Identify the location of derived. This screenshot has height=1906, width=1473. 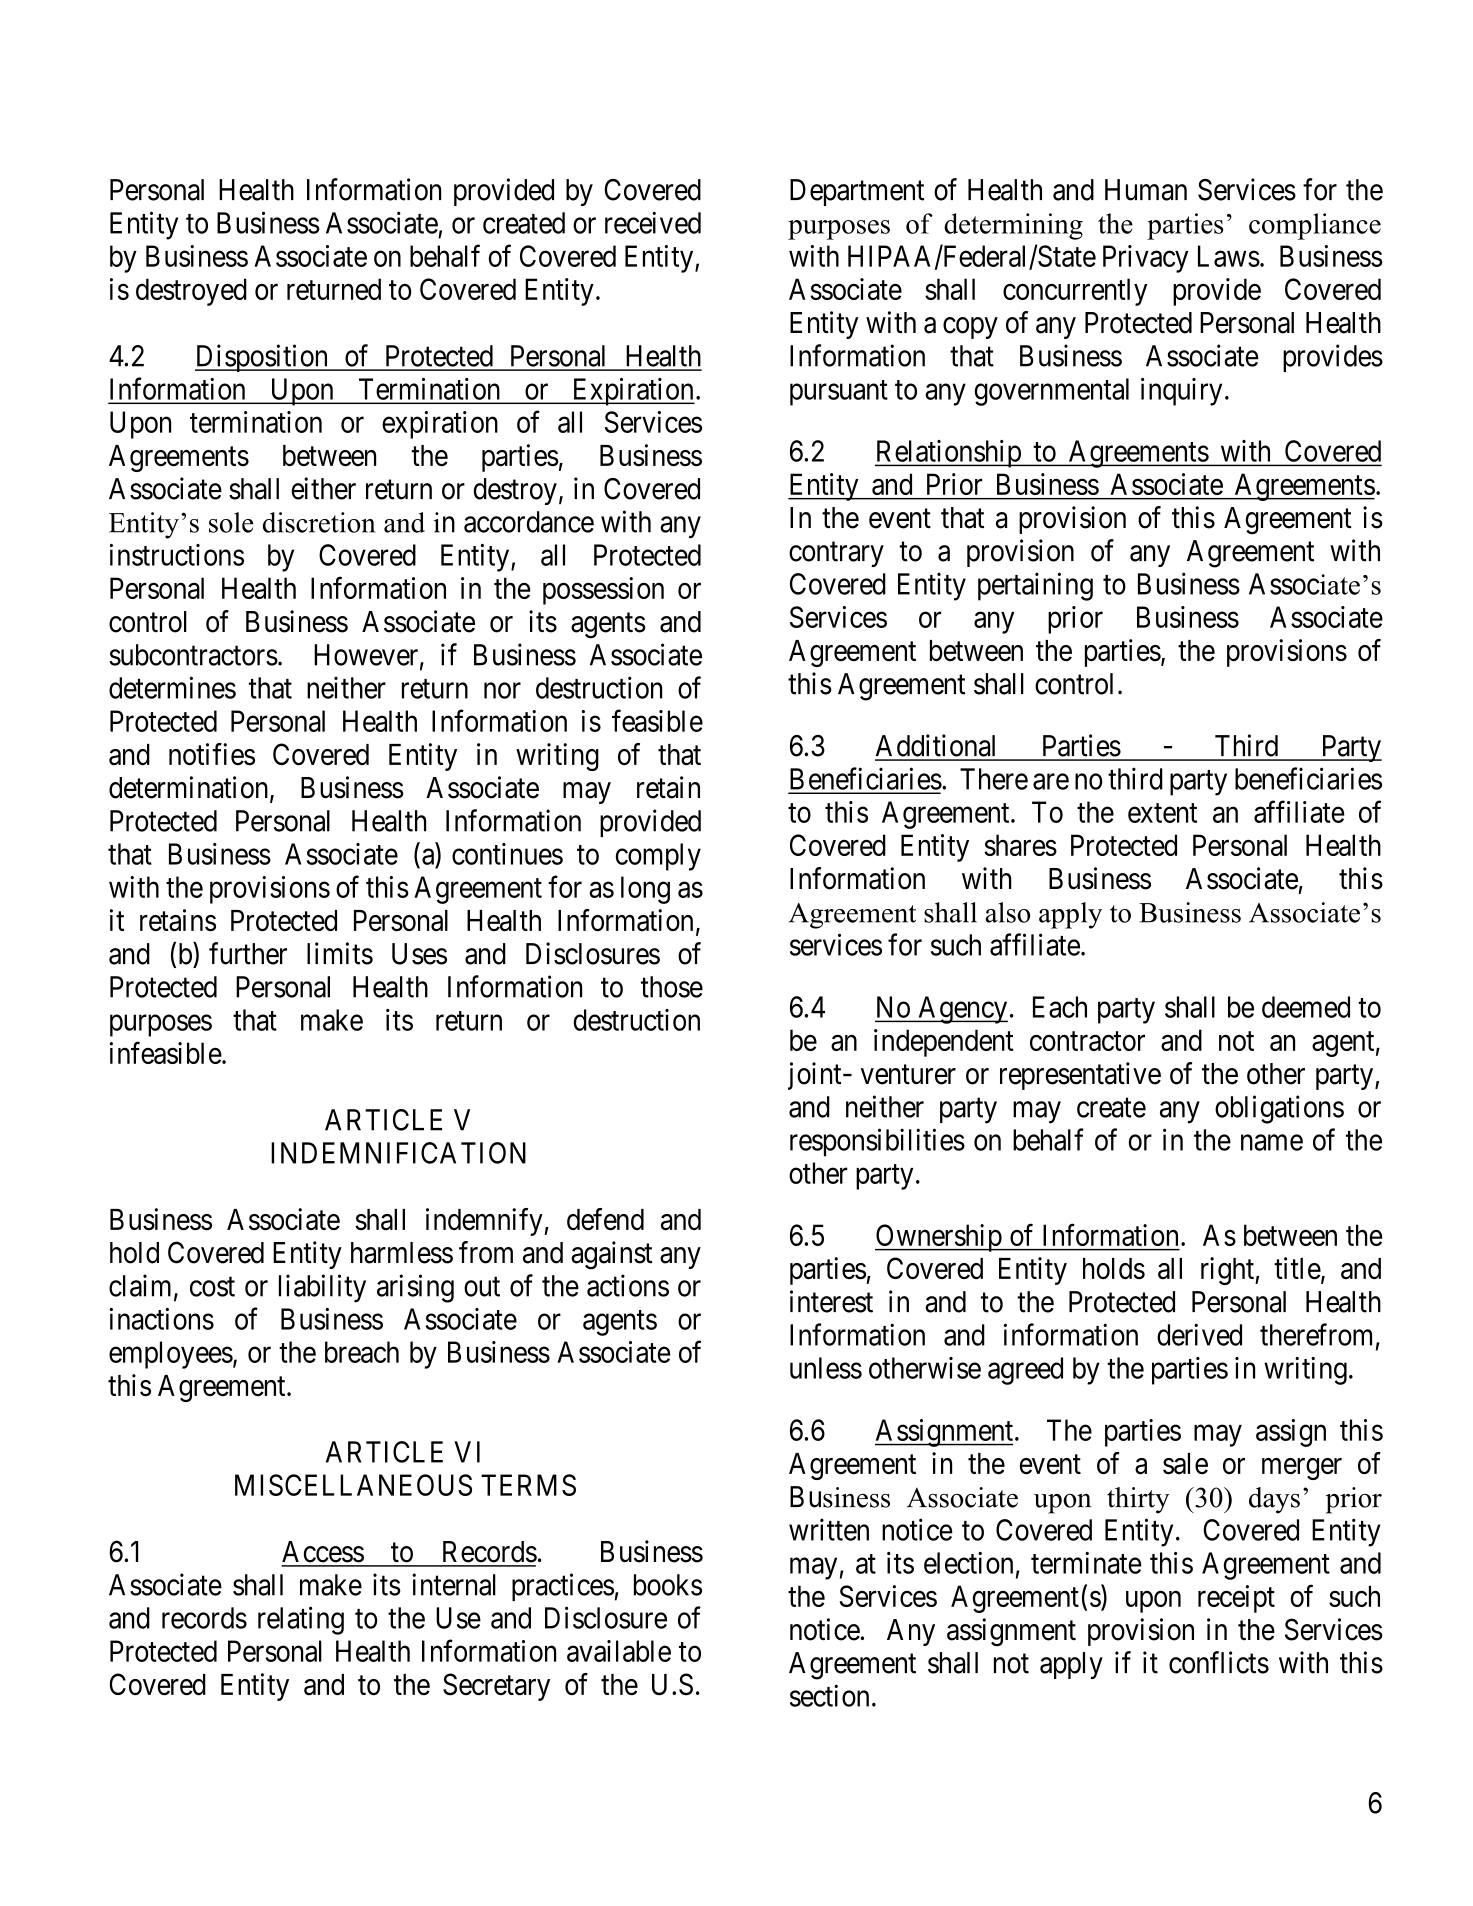
(1199, 1334).
